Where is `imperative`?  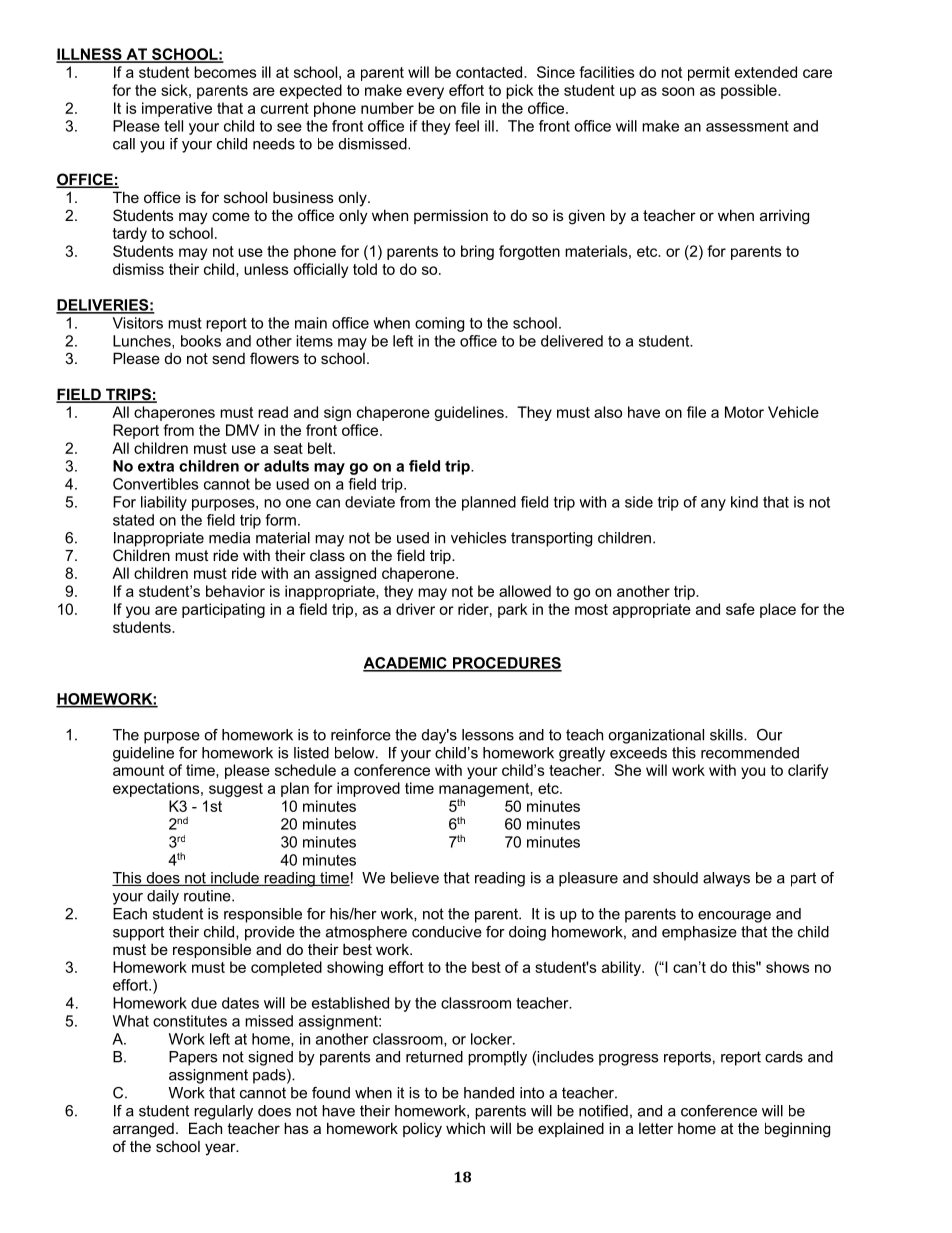 imperative is located at coordinates (177, 109).
